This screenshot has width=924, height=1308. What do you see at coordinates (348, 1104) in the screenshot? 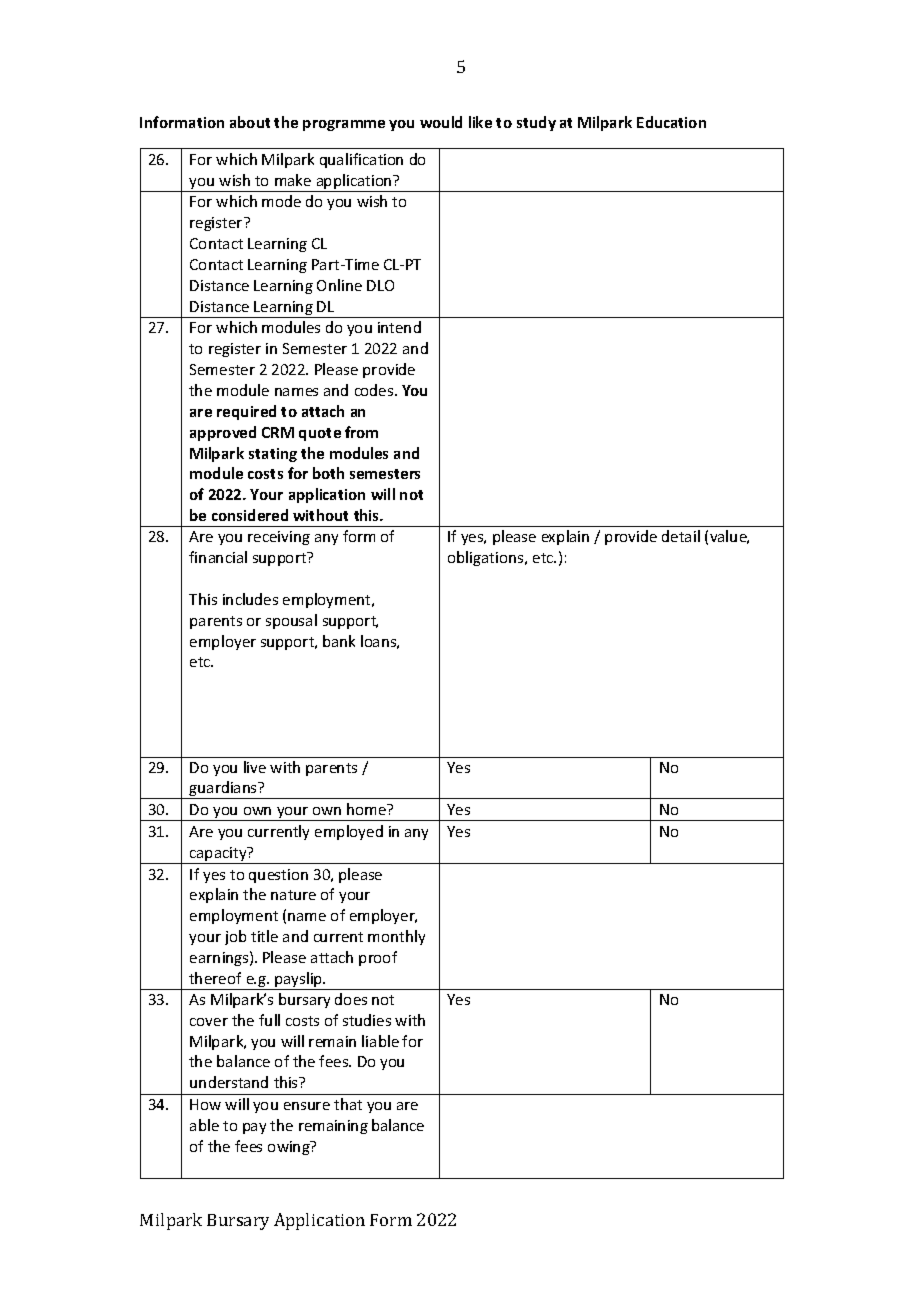
I see `that` at bounding box center [348, 1104].
